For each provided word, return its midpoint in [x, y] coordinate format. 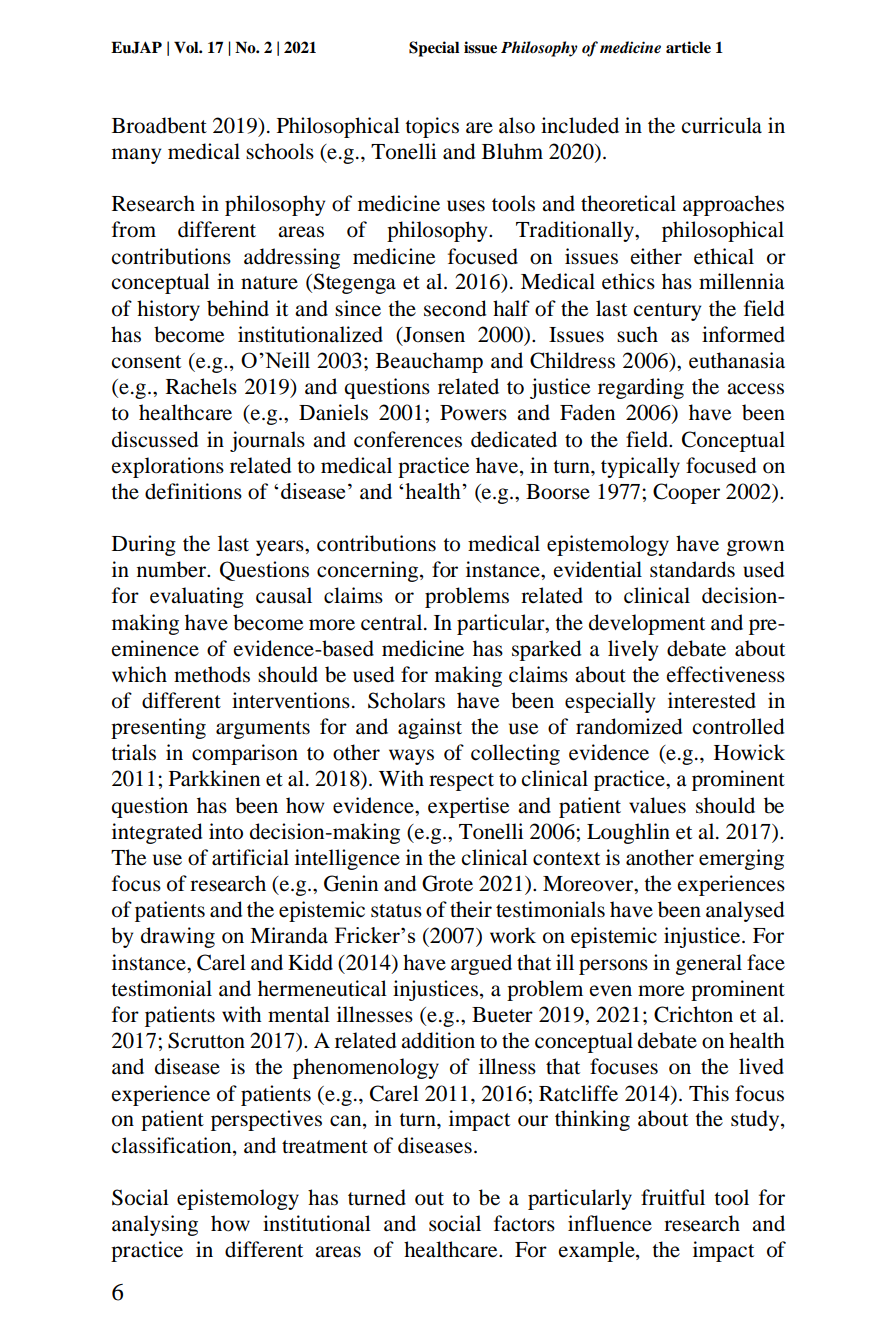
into [226, 831]
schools [280, 151]
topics [432, 127]
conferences [408, 439]
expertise [468, 807]
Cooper [686, 493]
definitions [193, 491]
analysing [155, 1225]
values [657, 805]
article [688, 47]
